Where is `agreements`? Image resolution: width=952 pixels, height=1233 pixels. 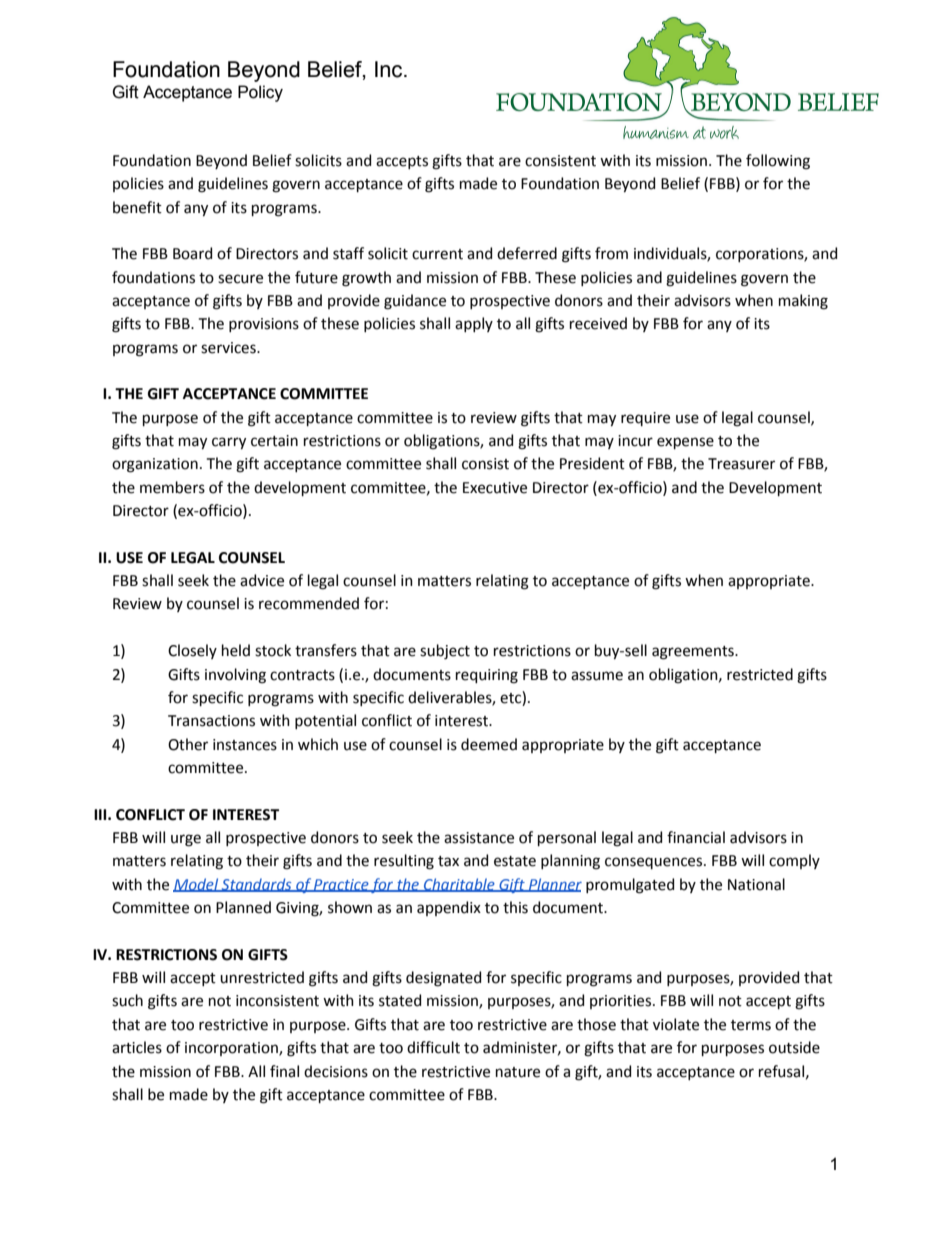 agreements is located at coordinates (694, 653).
